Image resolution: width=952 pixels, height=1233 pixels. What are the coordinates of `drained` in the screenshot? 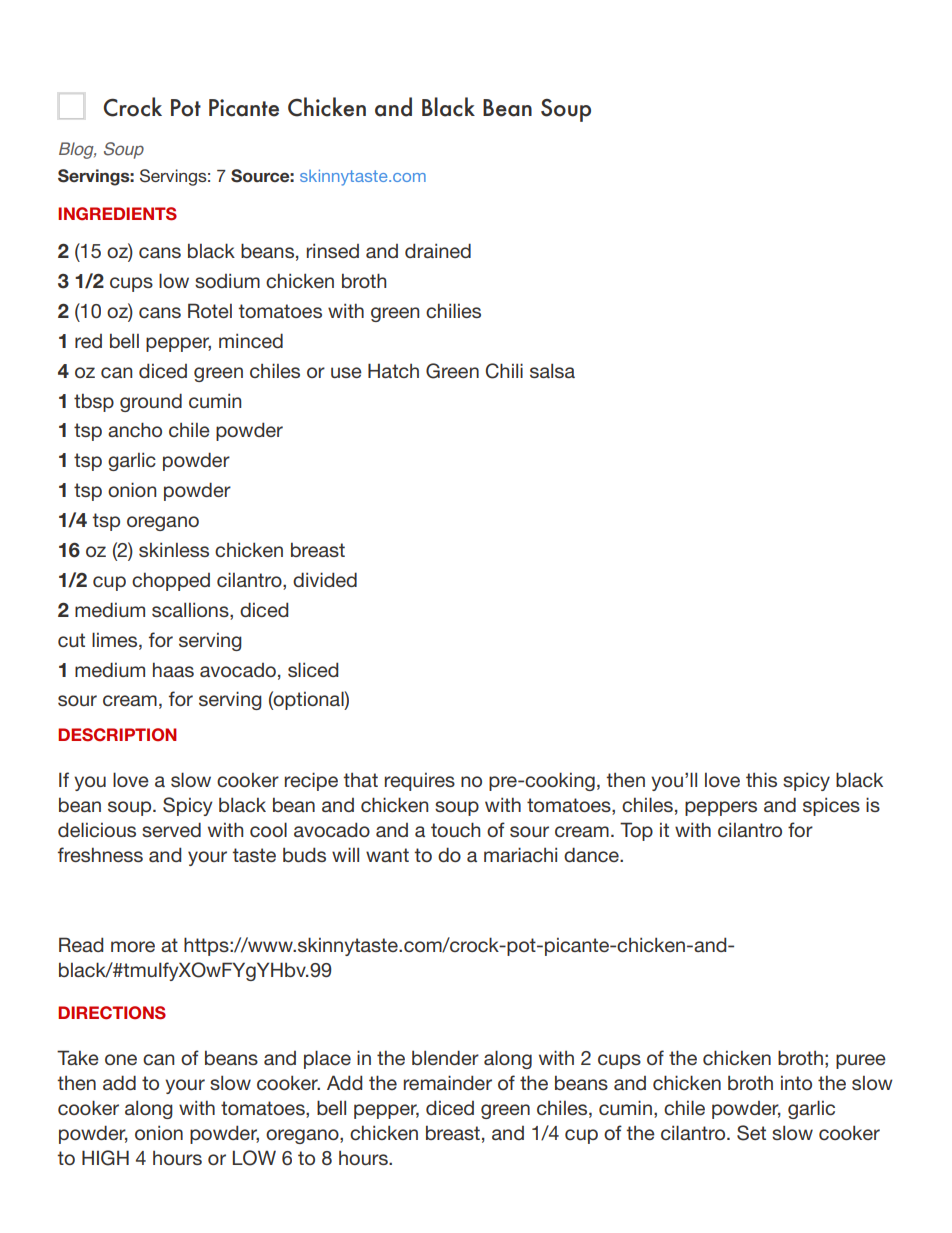 It's located at (438, 250).
